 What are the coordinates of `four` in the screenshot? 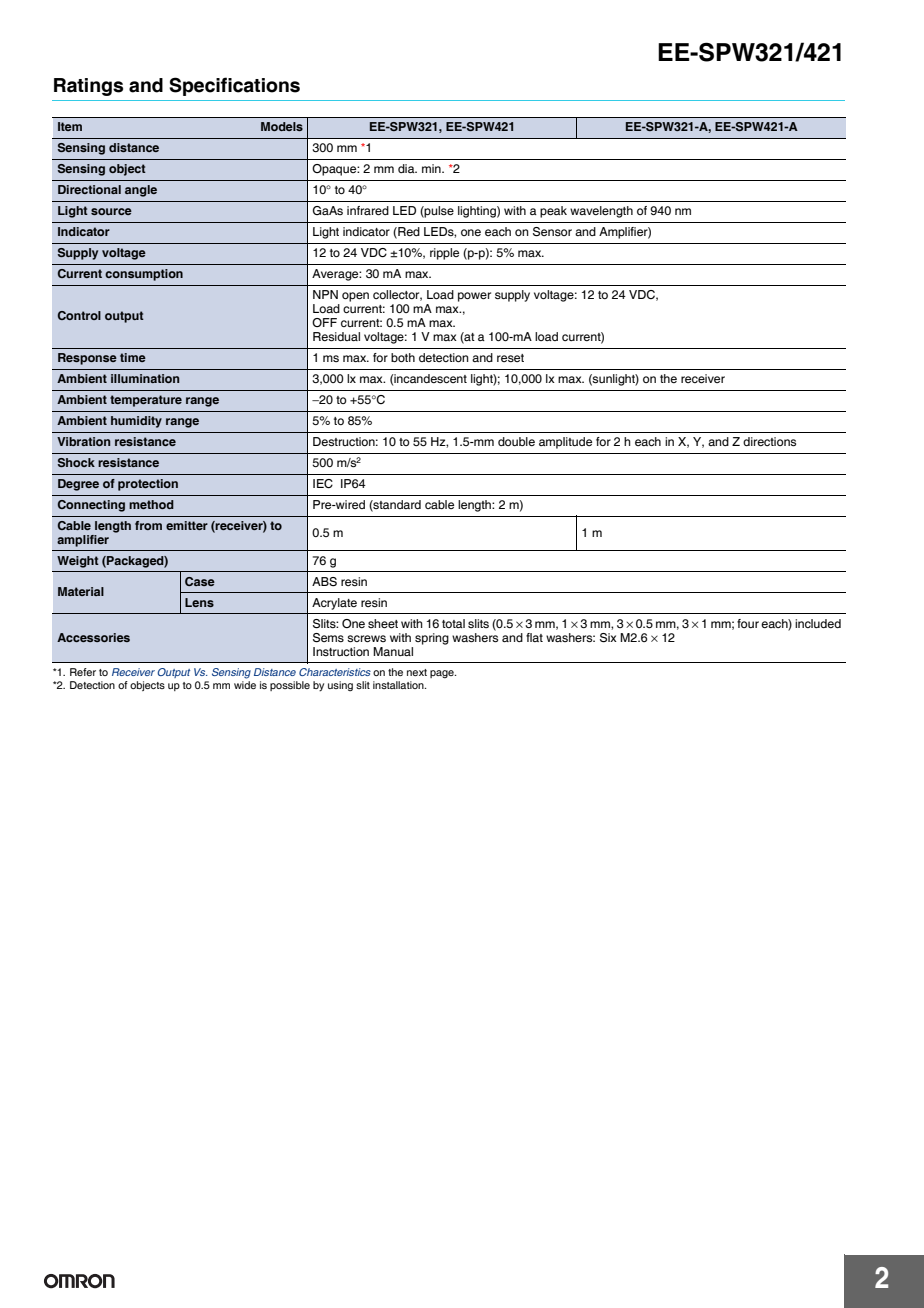 It's located at (748, 623).
